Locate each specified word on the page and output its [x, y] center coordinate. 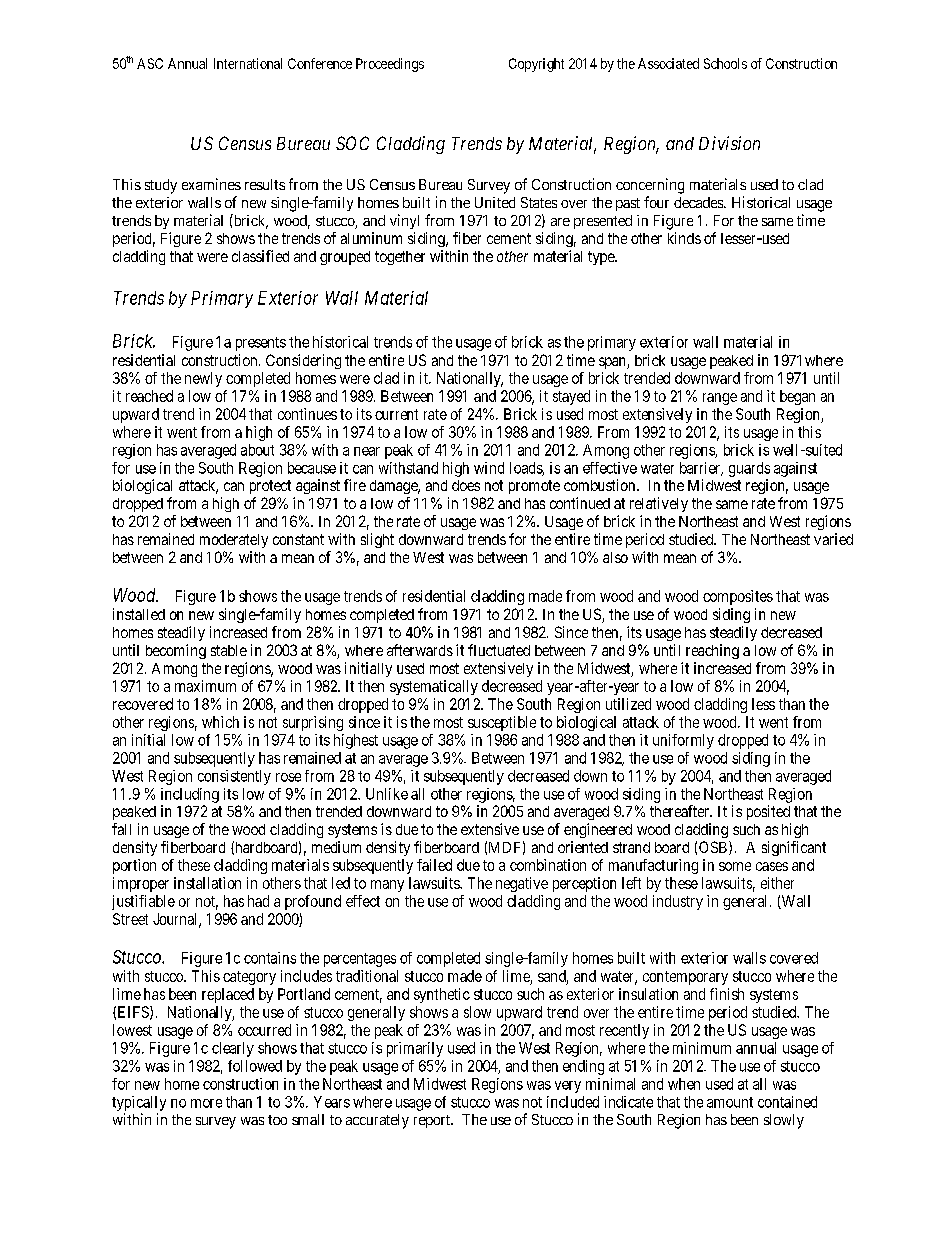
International [248, 63]
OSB [714, 848]
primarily [415, 1049]
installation [207, 883]
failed [434, 865]
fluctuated [499, 650]
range [720, 399]
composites [738, 597]
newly [203, 379]
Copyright [536, 65]
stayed [571, 397]
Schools [725, 63]
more [206, 1103]
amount [730, 1102]
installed [139, 614]
